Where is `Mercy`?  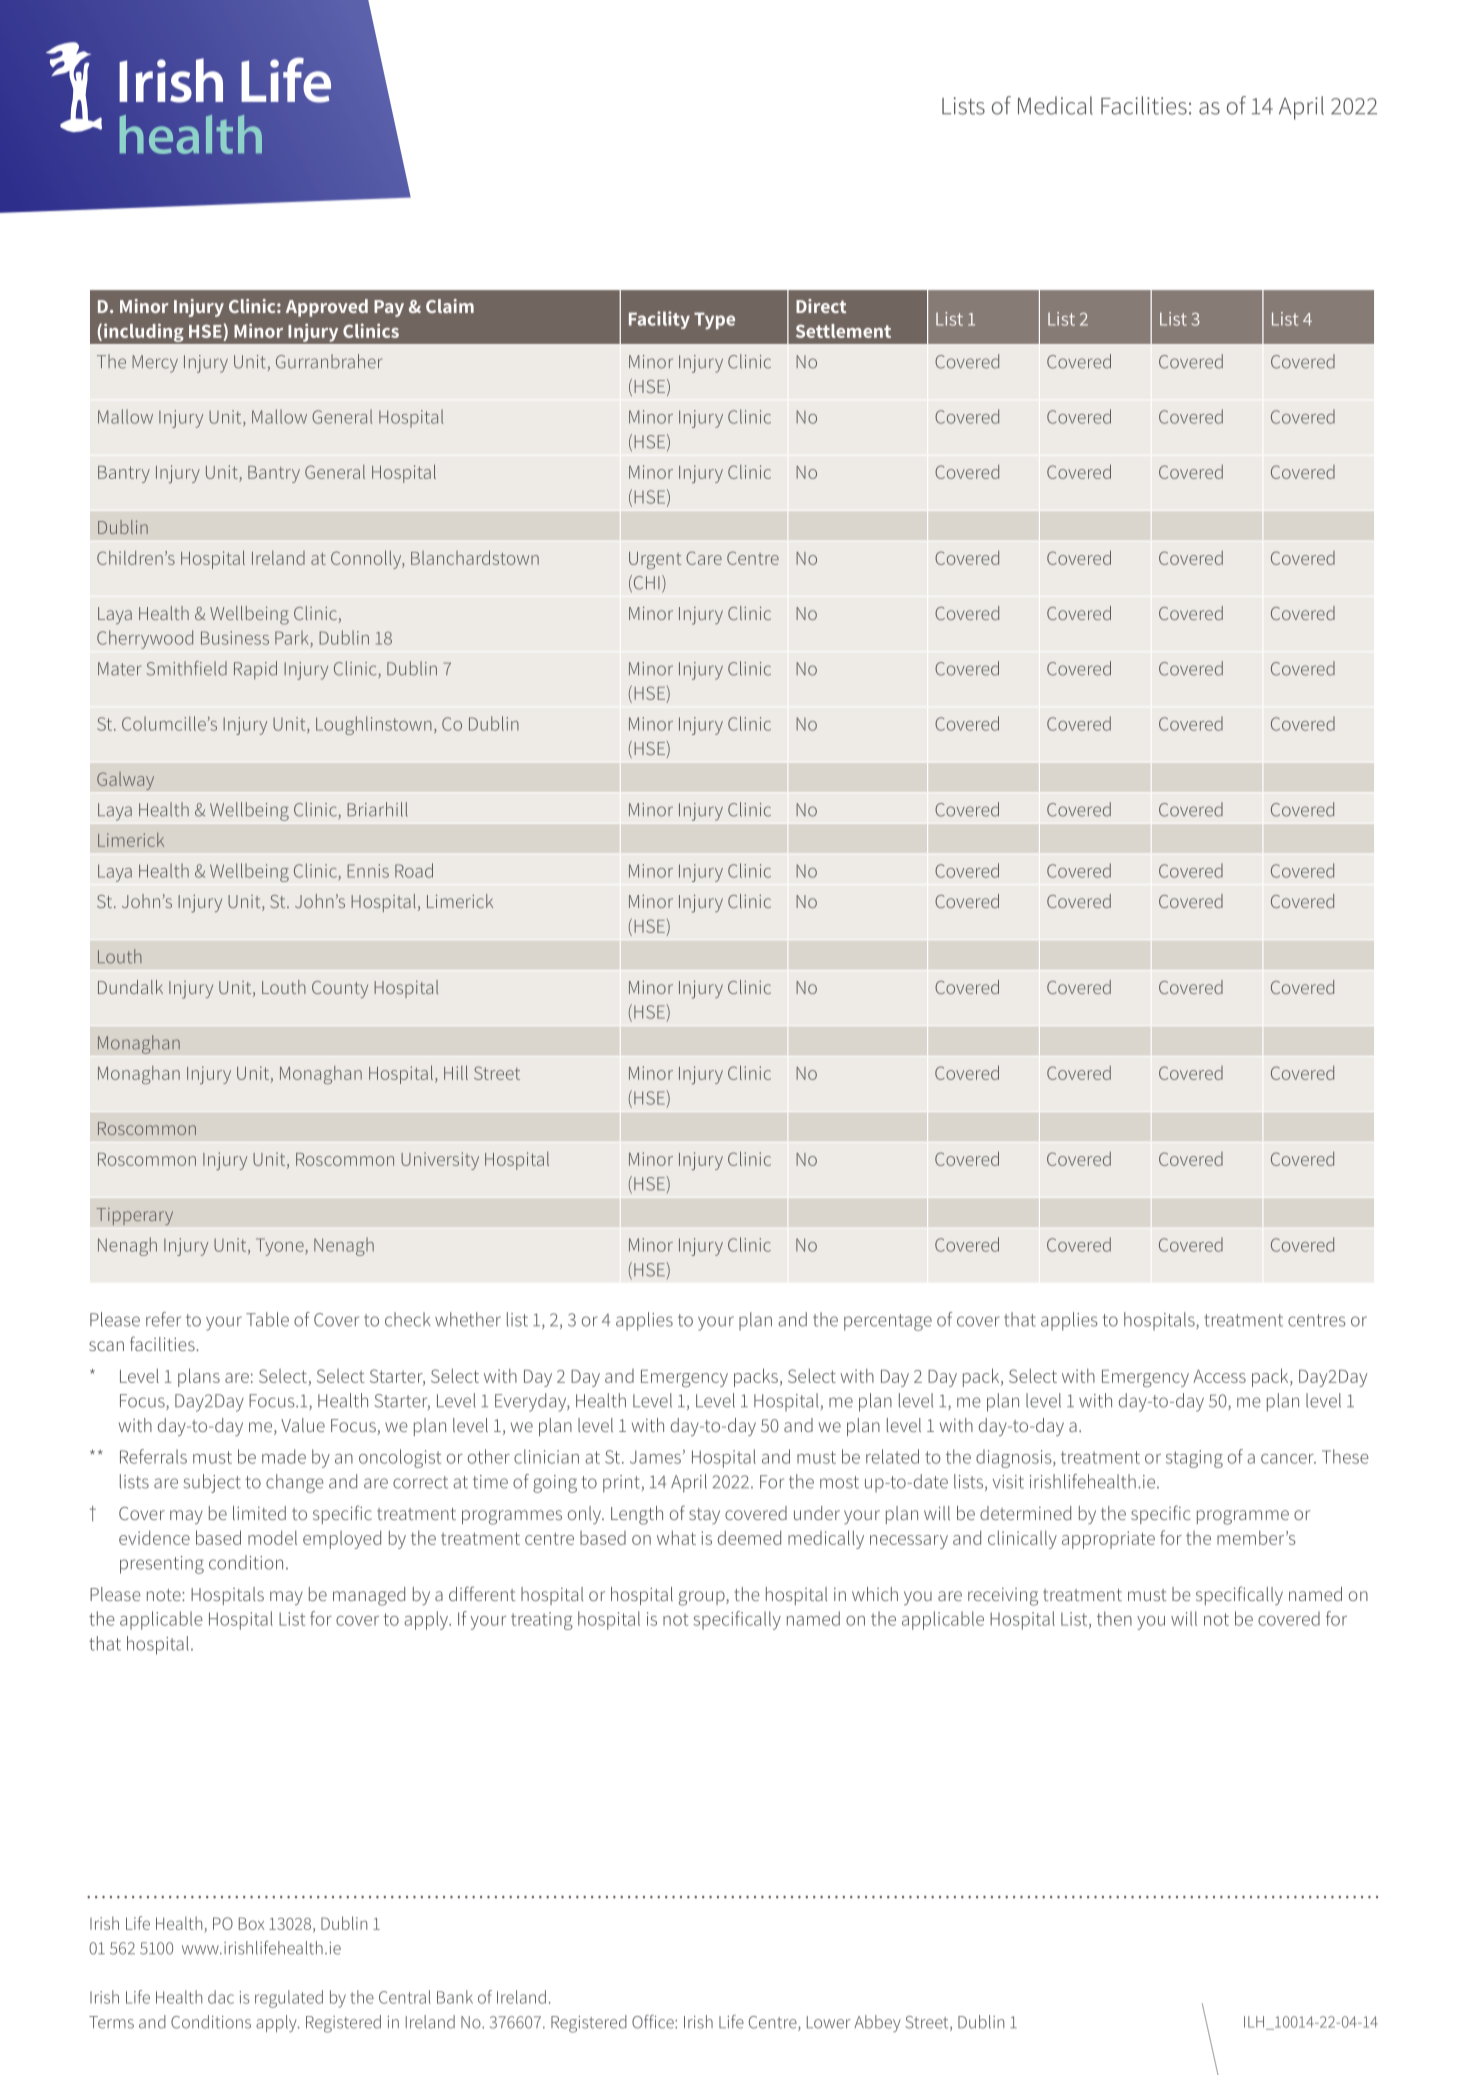
Mercy is located at coordinates (155, 364).
